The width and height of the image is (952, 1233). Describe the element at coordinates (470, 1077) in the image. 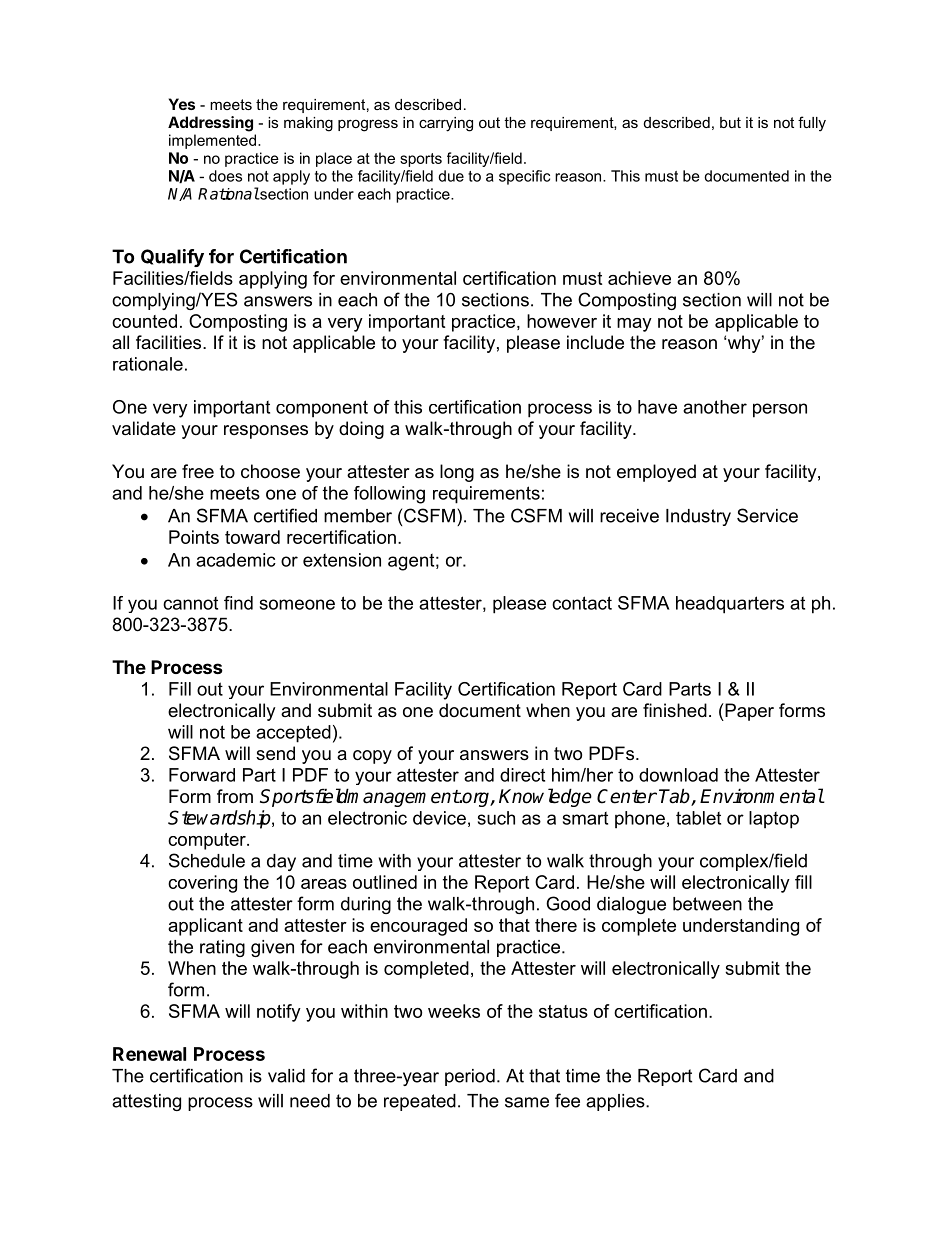

I see `period` at that location.
